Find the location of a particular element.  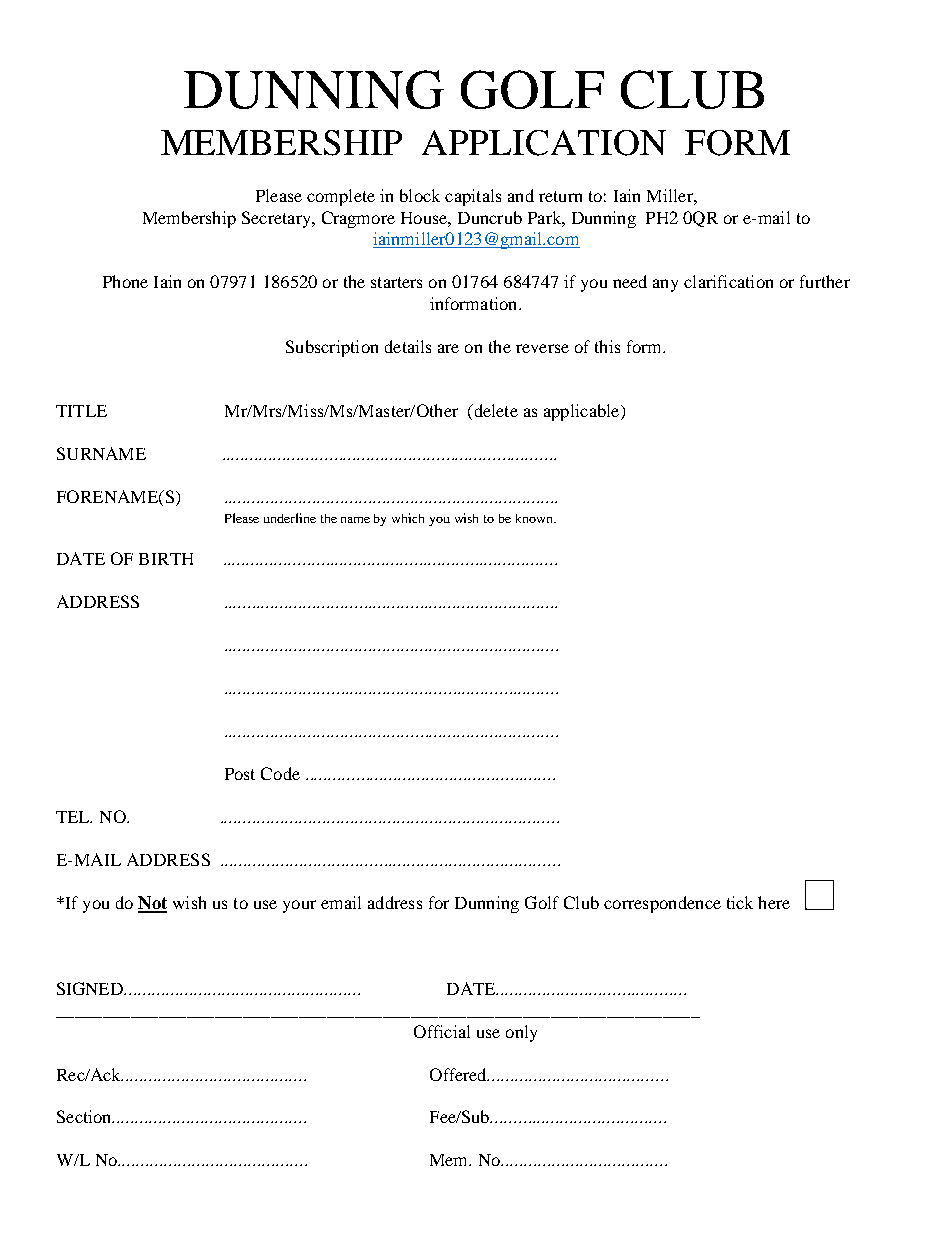

TEL is located at coordinates (74, 817).
